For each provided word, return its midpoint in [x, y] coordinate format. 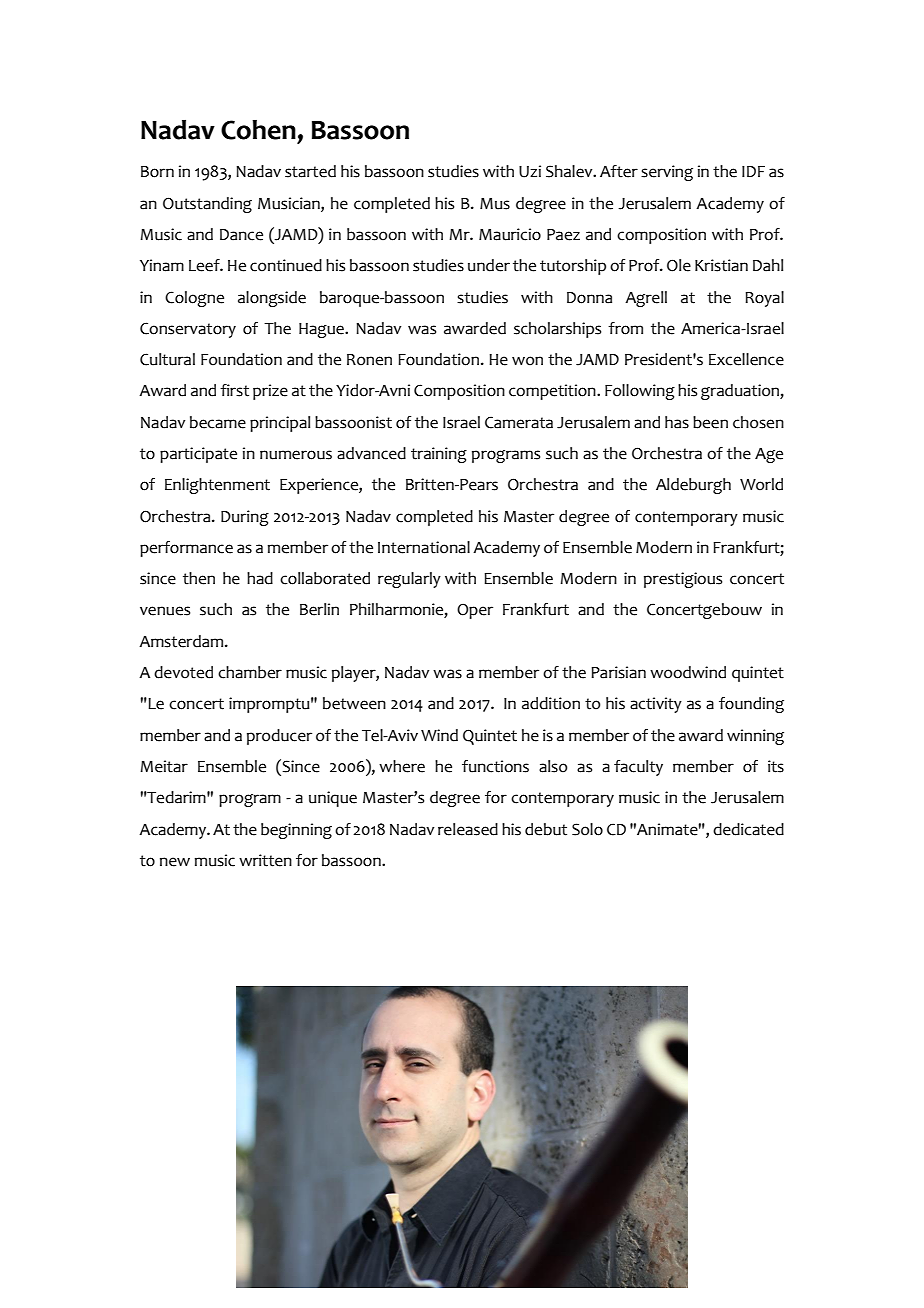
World [761, 484]
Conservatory [188, 330]
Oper [475, 611]
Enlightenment [217, 486]
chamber [250, 672]
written [265, 860]
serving [667, 173]
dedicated [748, 829]
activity [656, 705]
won [527, 361]
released [468, 829]
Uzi [530, 171]
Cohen [258, 130]
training [439, 455]
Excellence [746, 359]
